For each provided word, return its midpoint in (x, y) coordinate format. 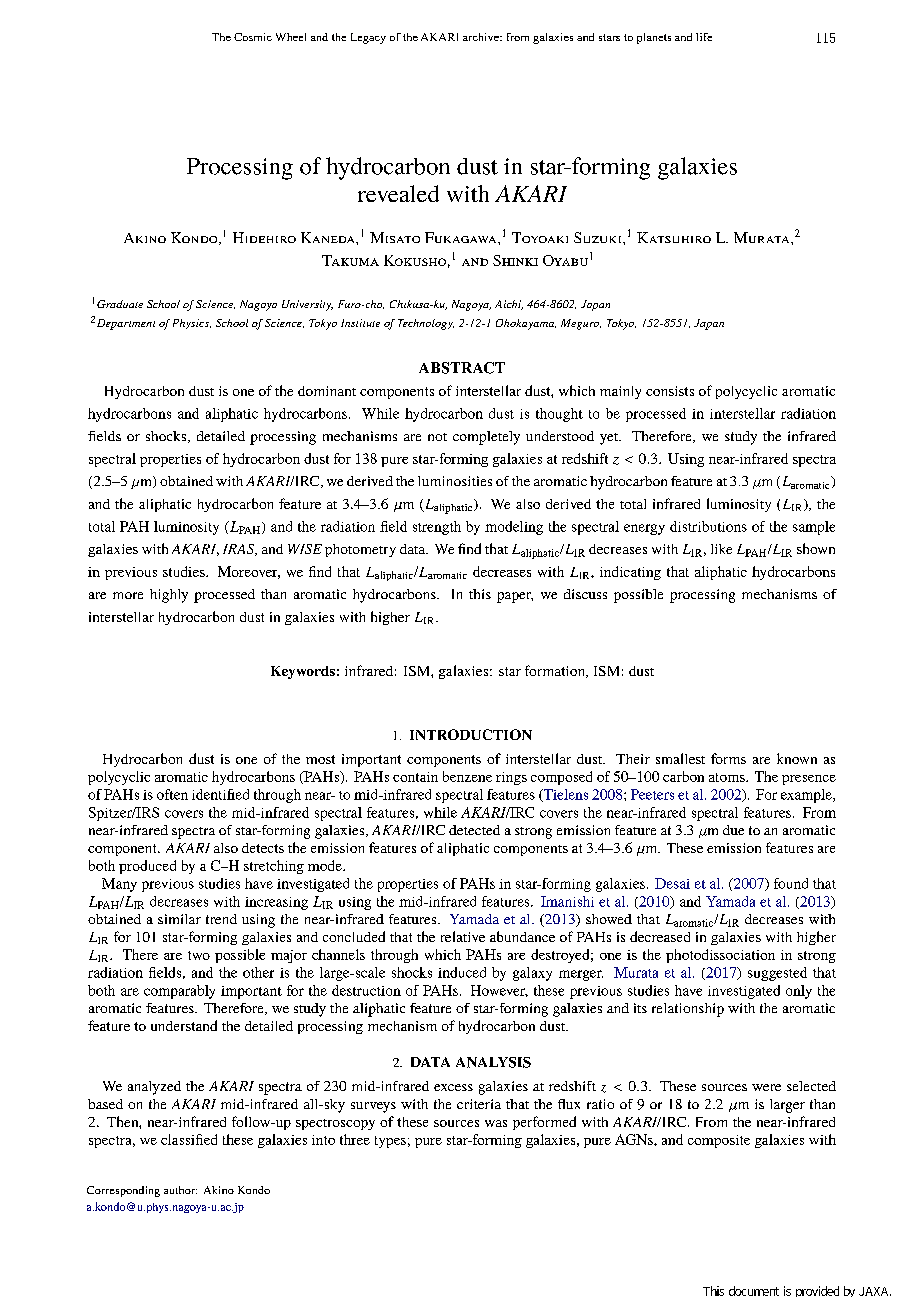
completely (486, 438)
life (704, 37)
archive (482, 37)
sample (814, 528)
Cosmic (253, 37)
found (791, 883)
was (496, 1123)
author (180, 1190)
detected (474, 830)
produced (147, 867)
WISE (305, 549)
